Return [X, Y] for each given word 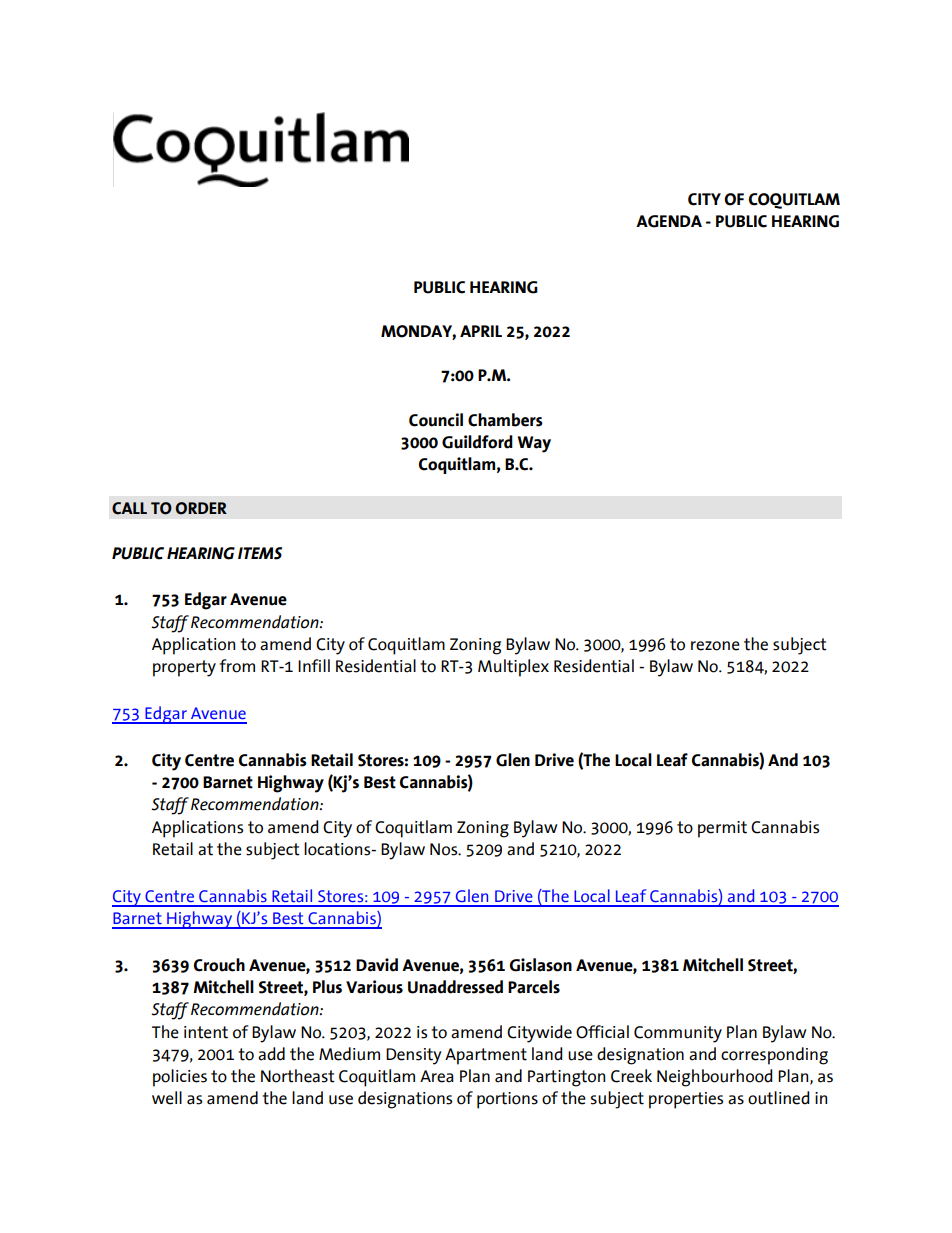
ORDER [201, 508]
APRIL [481, 331]
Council [436, 420]
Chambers [505, 420]
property [184, 668]
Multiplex [513, 668]
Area [437, 1076]
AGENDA [669, 221]
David [377, 965]
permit [722, 829]
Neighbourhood [715, 1078]
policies [180, 1078]
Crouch [219, 965]
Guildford [477, 442]
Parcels [534, 987]
